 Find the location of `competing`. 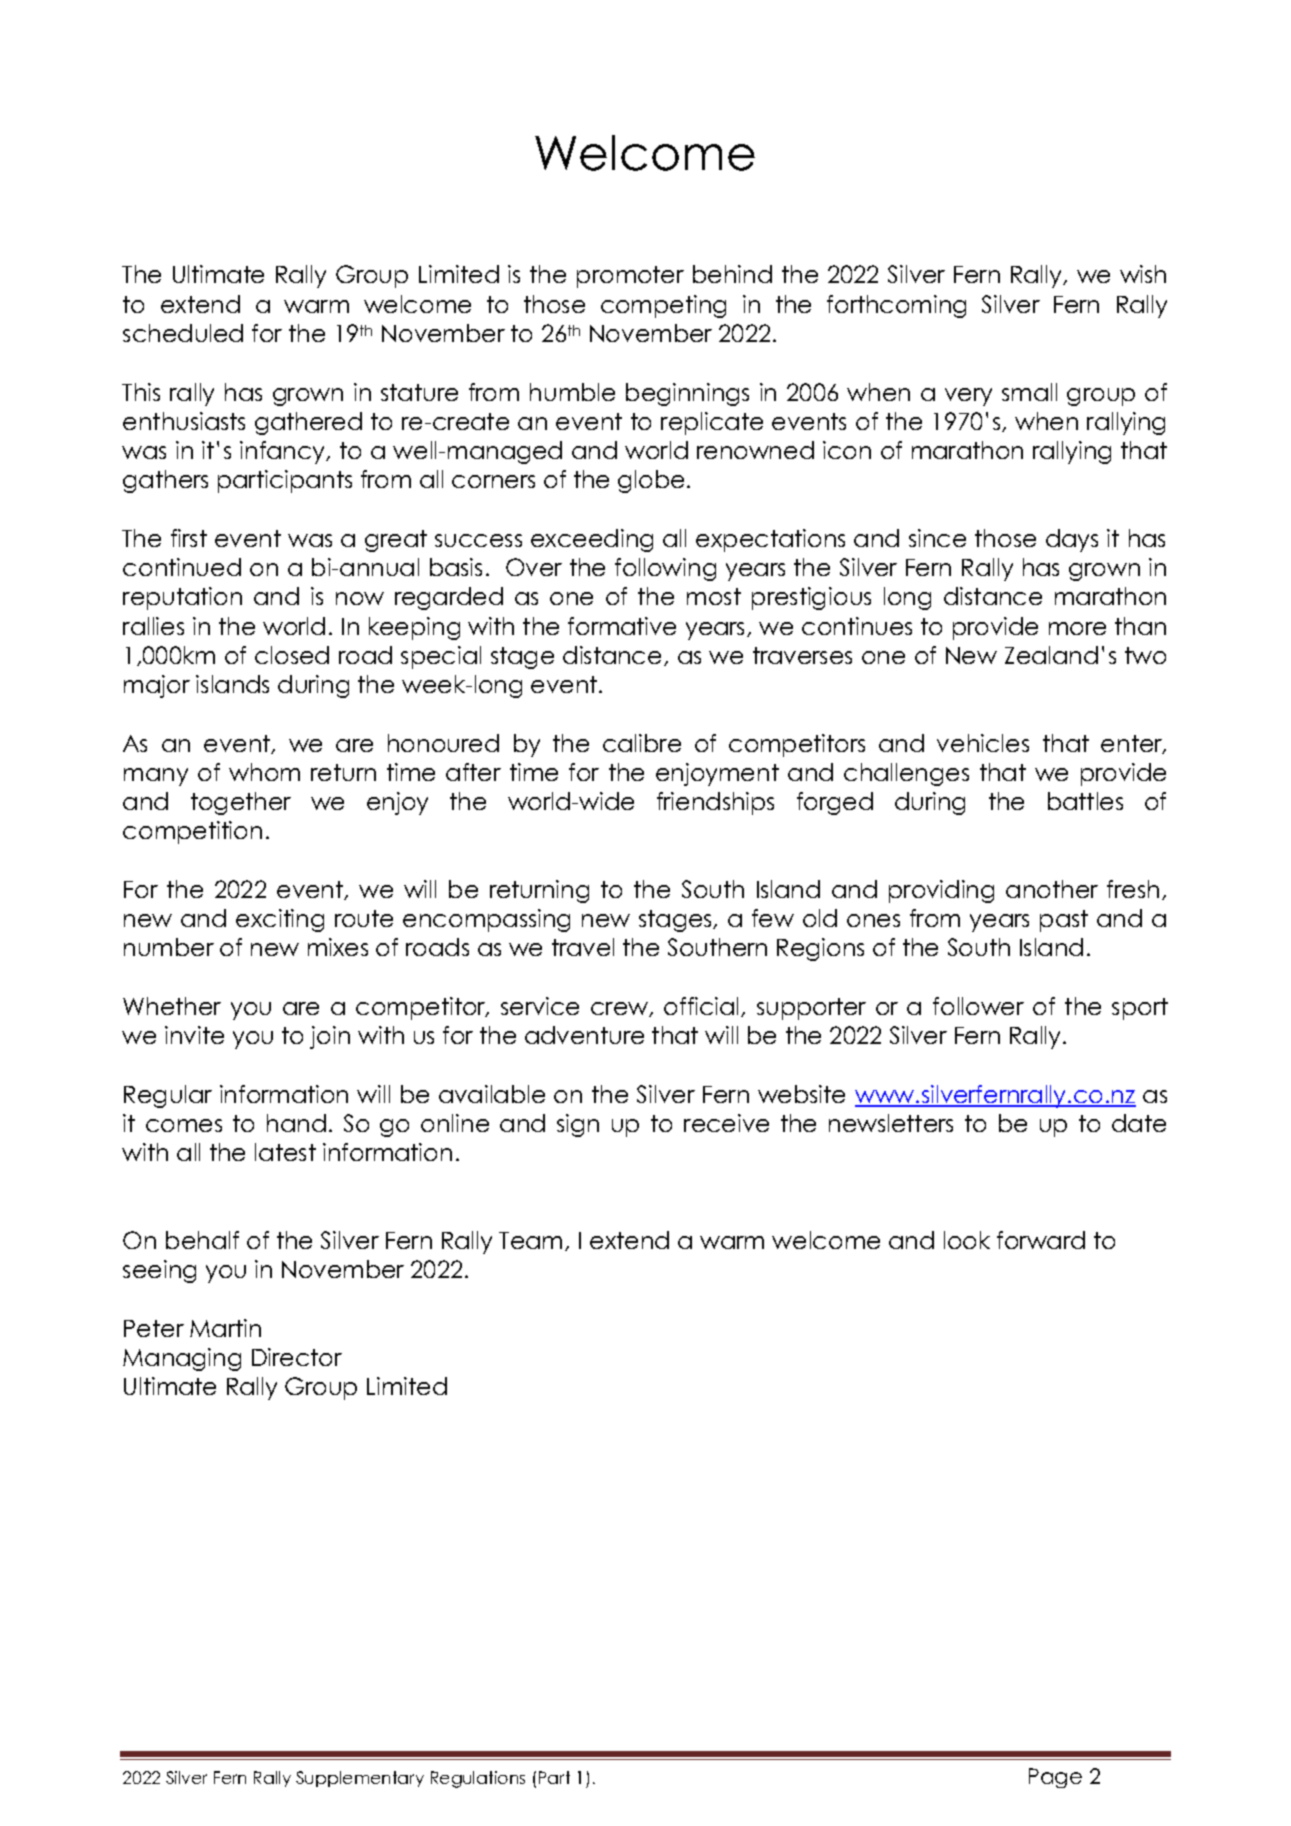

competing is located at coordinates (663, 306).
